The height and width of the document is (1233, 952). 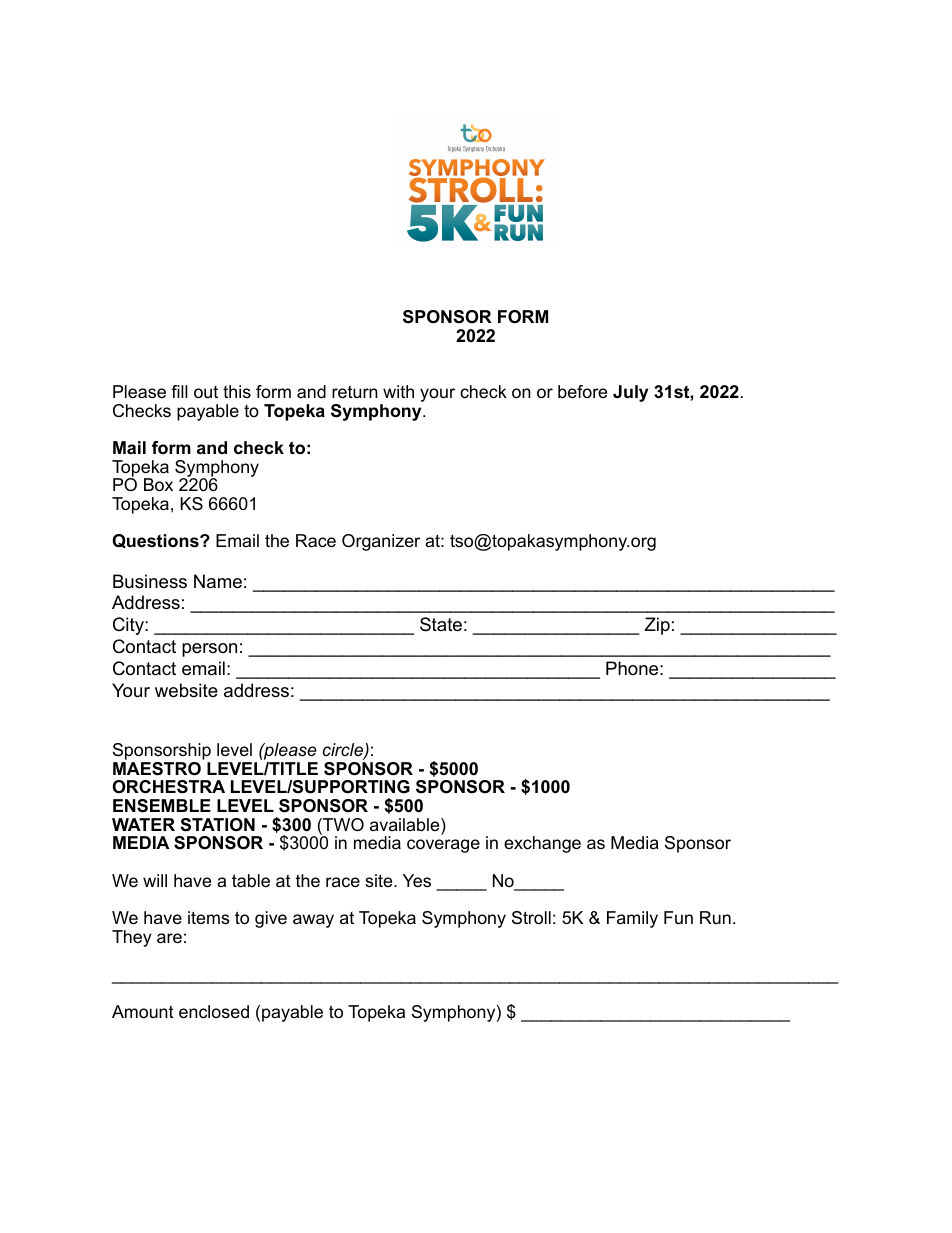 I want to click on with, so click(x=398, y=391).
